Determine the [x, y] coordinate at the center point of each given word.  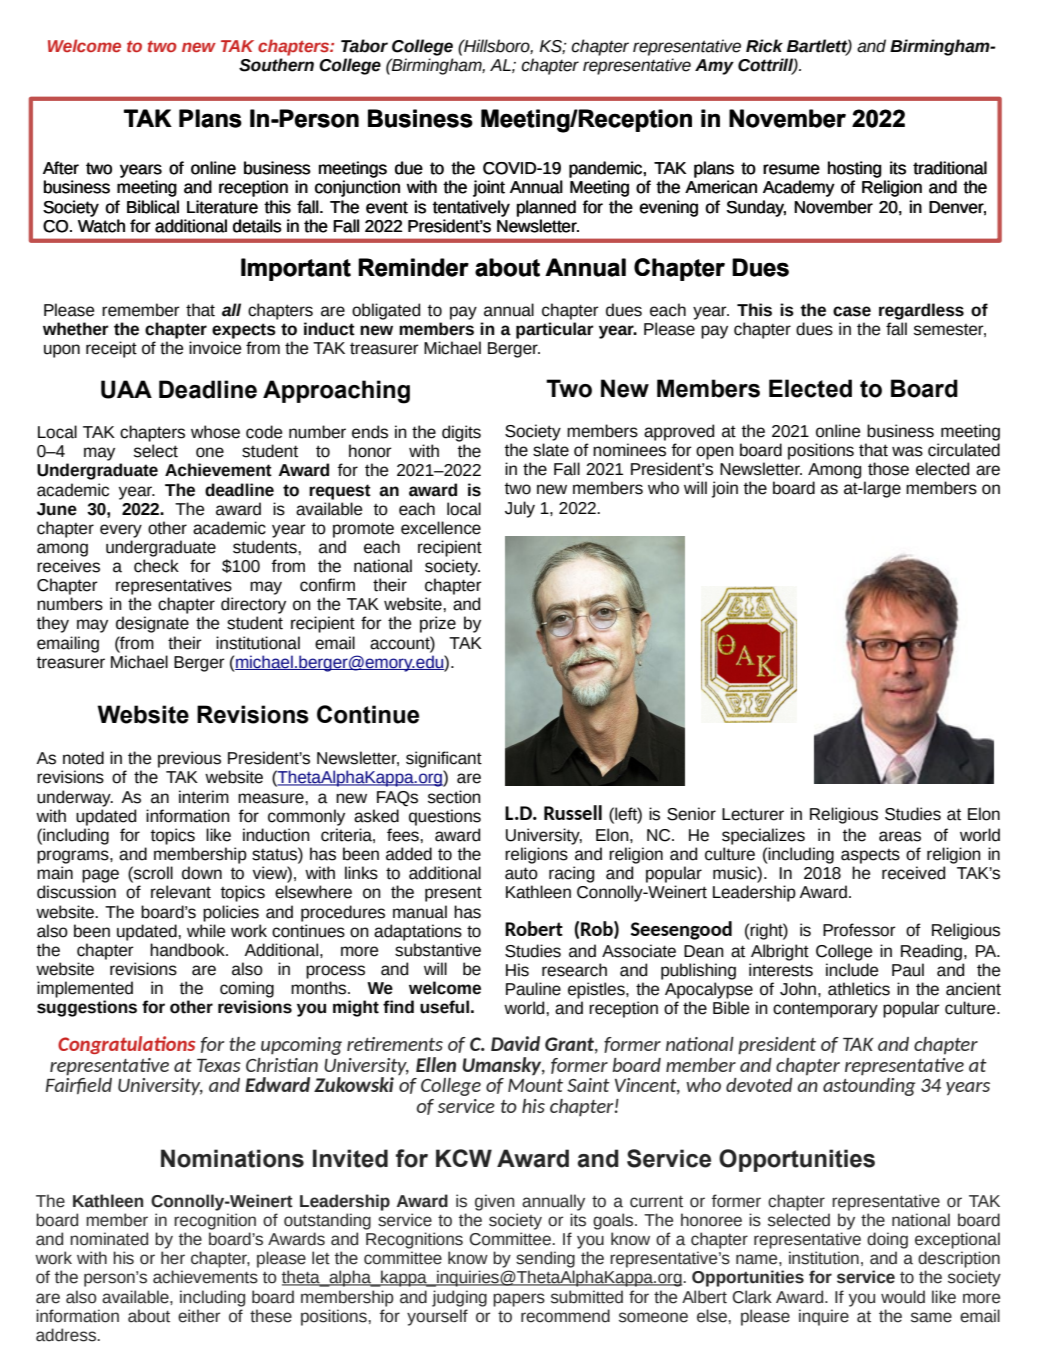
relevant [181, 892]
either [199, 1316]
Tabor [364, 46]
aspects [870, 856]
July [520, 509]
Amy [714, 67]
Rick [764, 46]
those [888, 469]
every [121, 531]
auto [521, 873]
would [903, 1297]
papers [519, 1300]
